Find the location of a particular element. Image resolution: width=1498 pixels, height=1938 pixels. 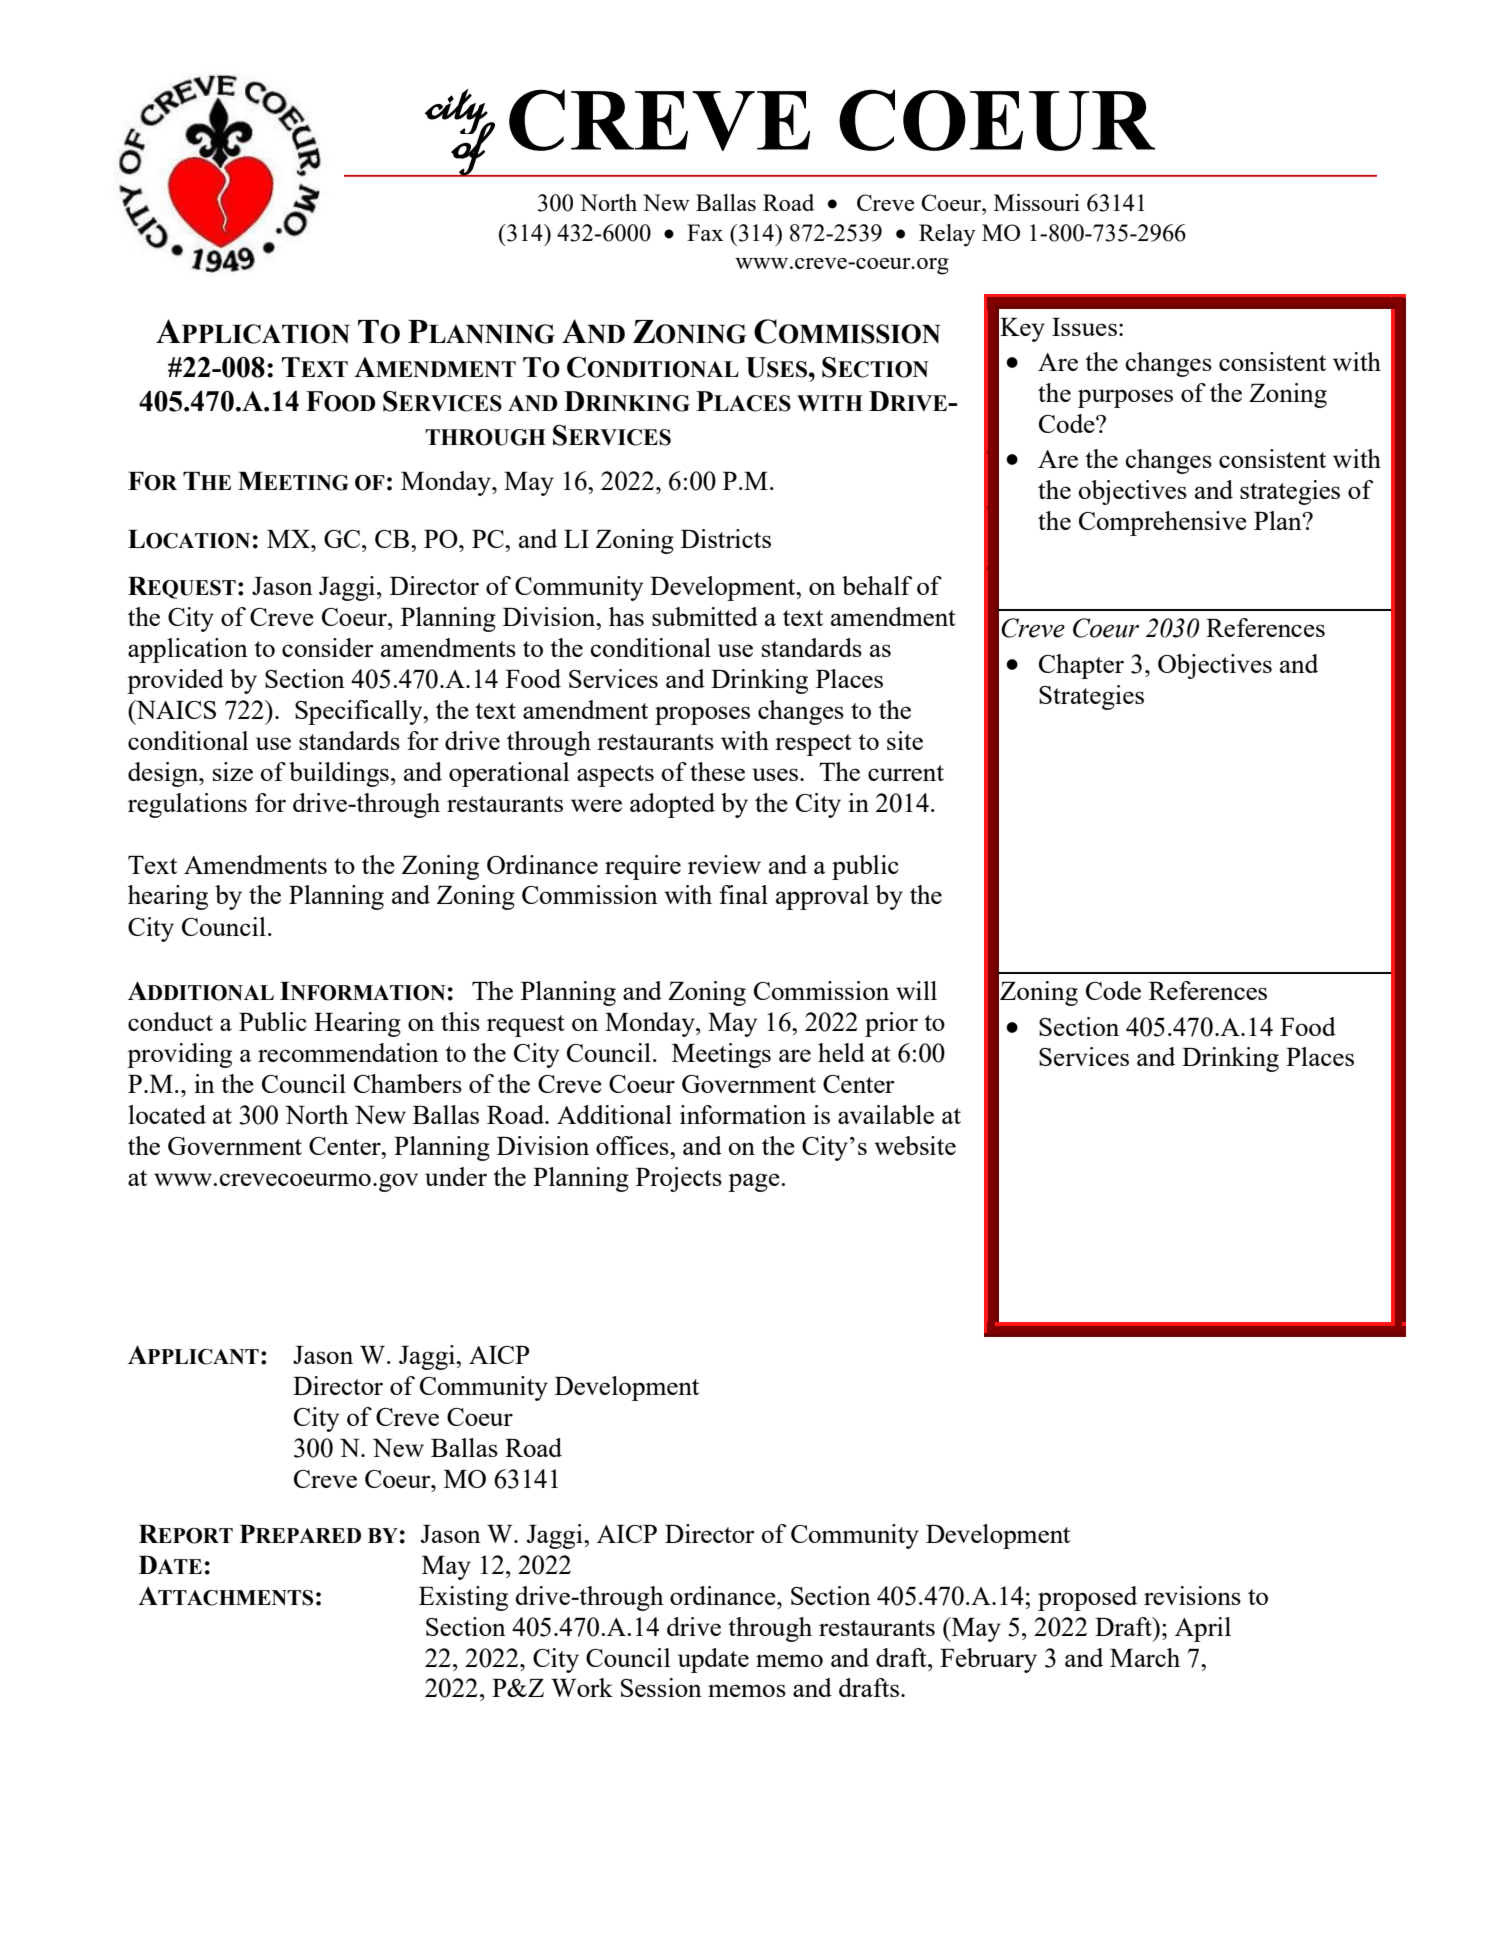

Existing is located at coordinates (463, 1598).
